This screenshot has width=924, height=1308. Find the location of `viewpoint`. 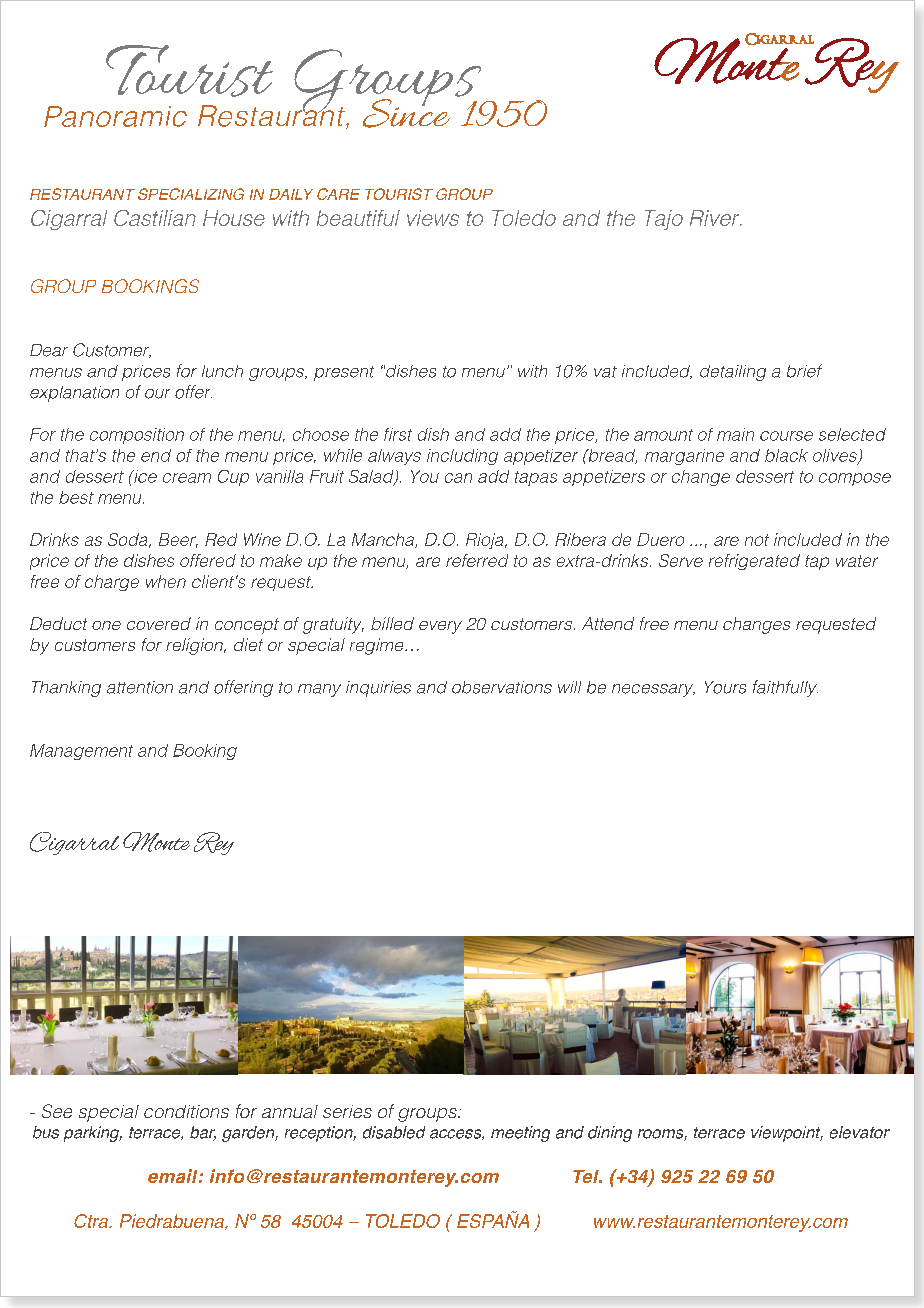

viewpoint is located at coordinates (787, 1134).
